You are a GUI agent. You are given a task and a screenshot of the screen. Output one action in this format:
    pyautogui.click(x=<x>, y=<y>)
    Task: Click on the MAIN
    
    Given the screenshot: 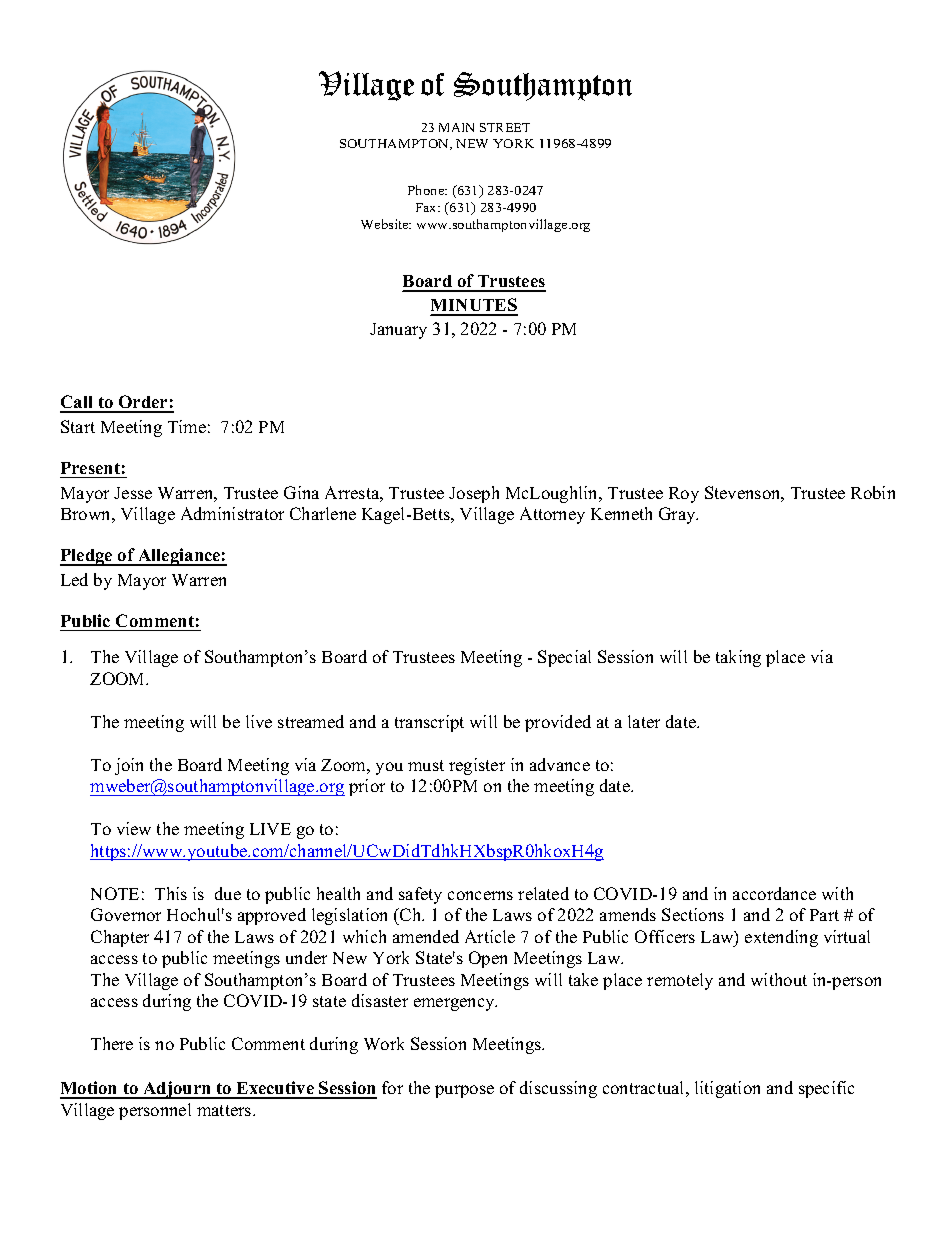 What is the action you would take?
    pyautogui.click(x=456, y=127)
